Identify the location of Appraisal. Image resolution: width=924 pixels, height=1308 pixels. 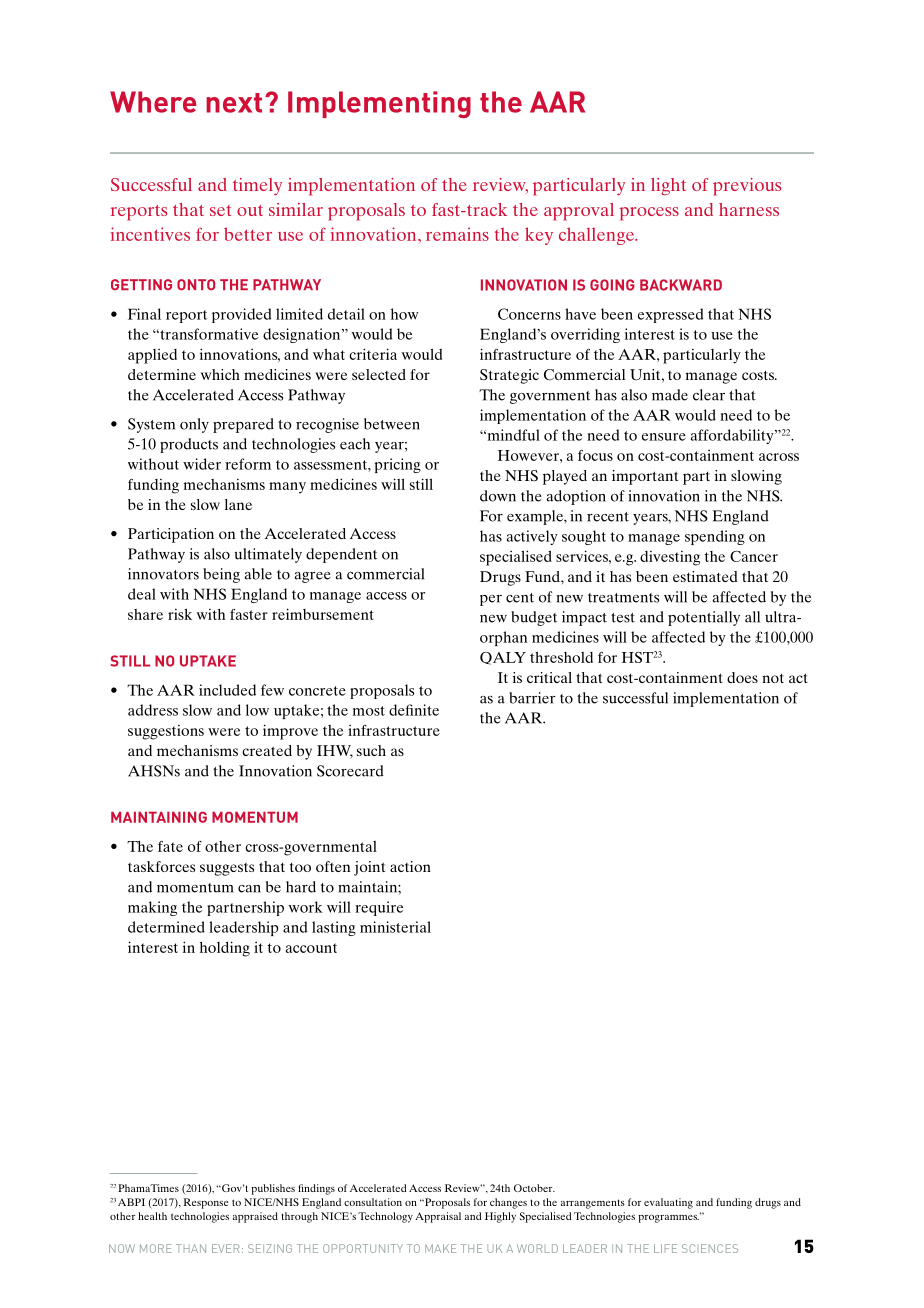
(438, 1217).
